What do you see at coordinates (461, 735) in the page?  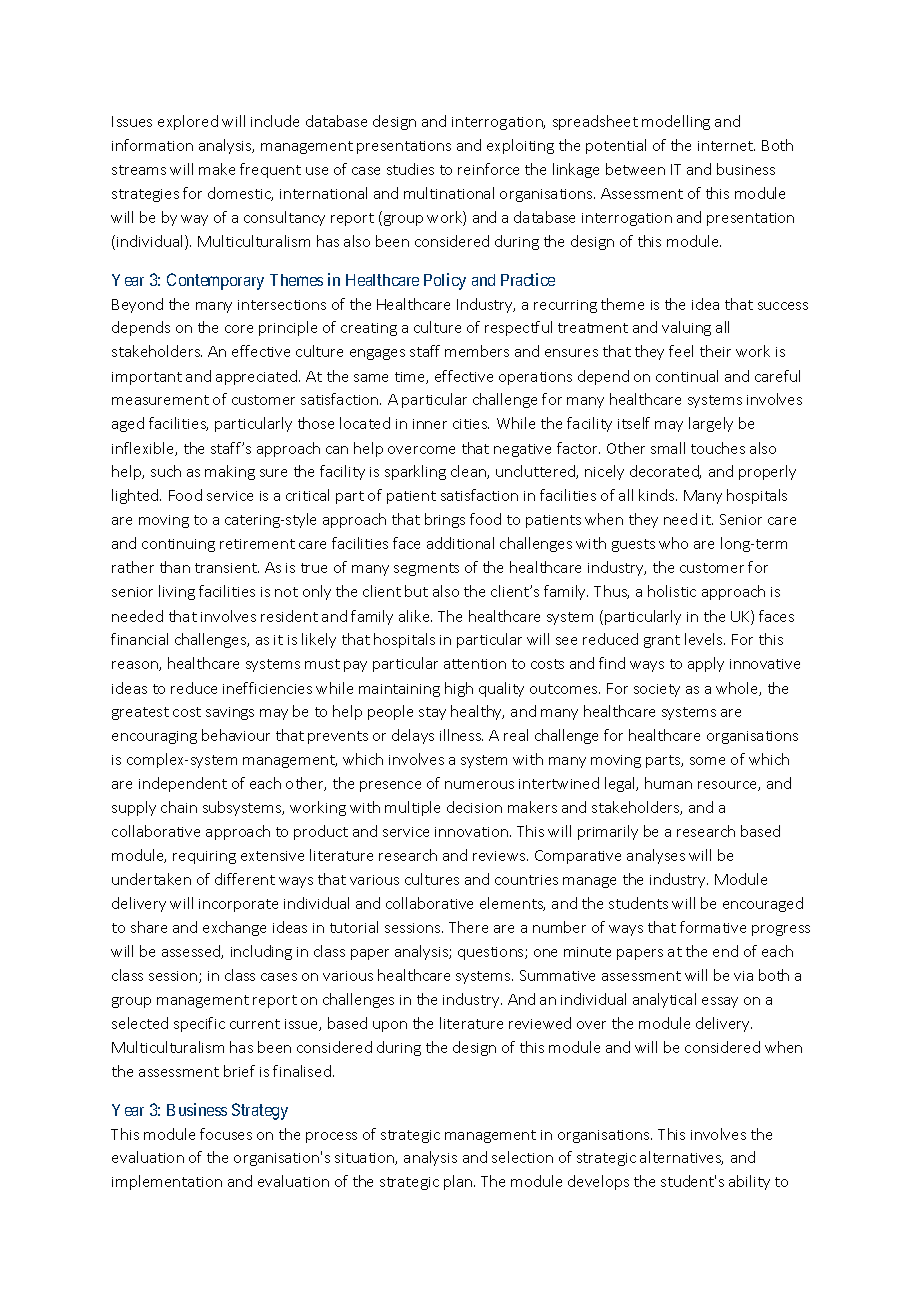 I see `illness` at bounding box center [461, 735].
